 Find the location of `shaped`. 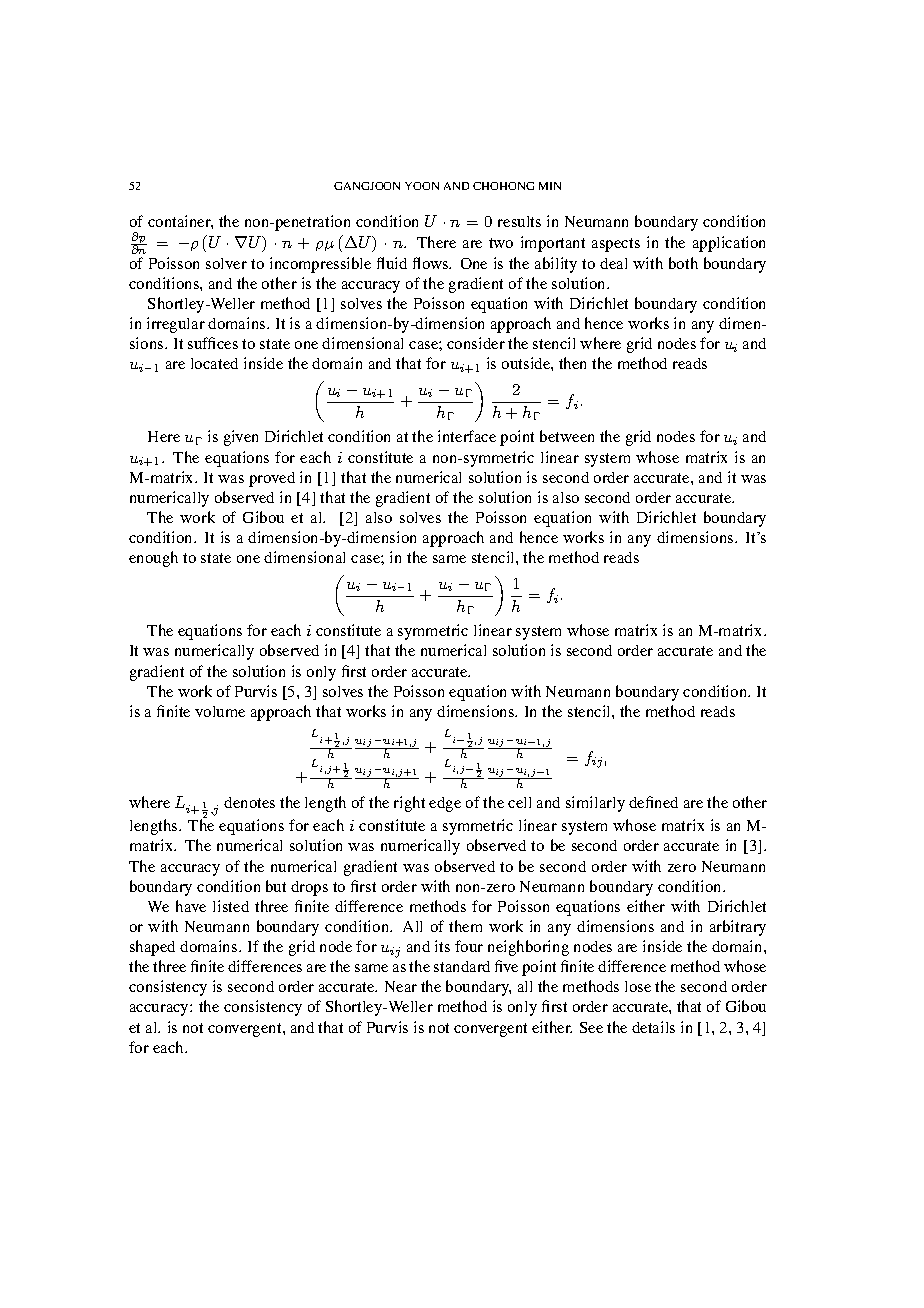

shaped is located at coordinates (152, 948).
